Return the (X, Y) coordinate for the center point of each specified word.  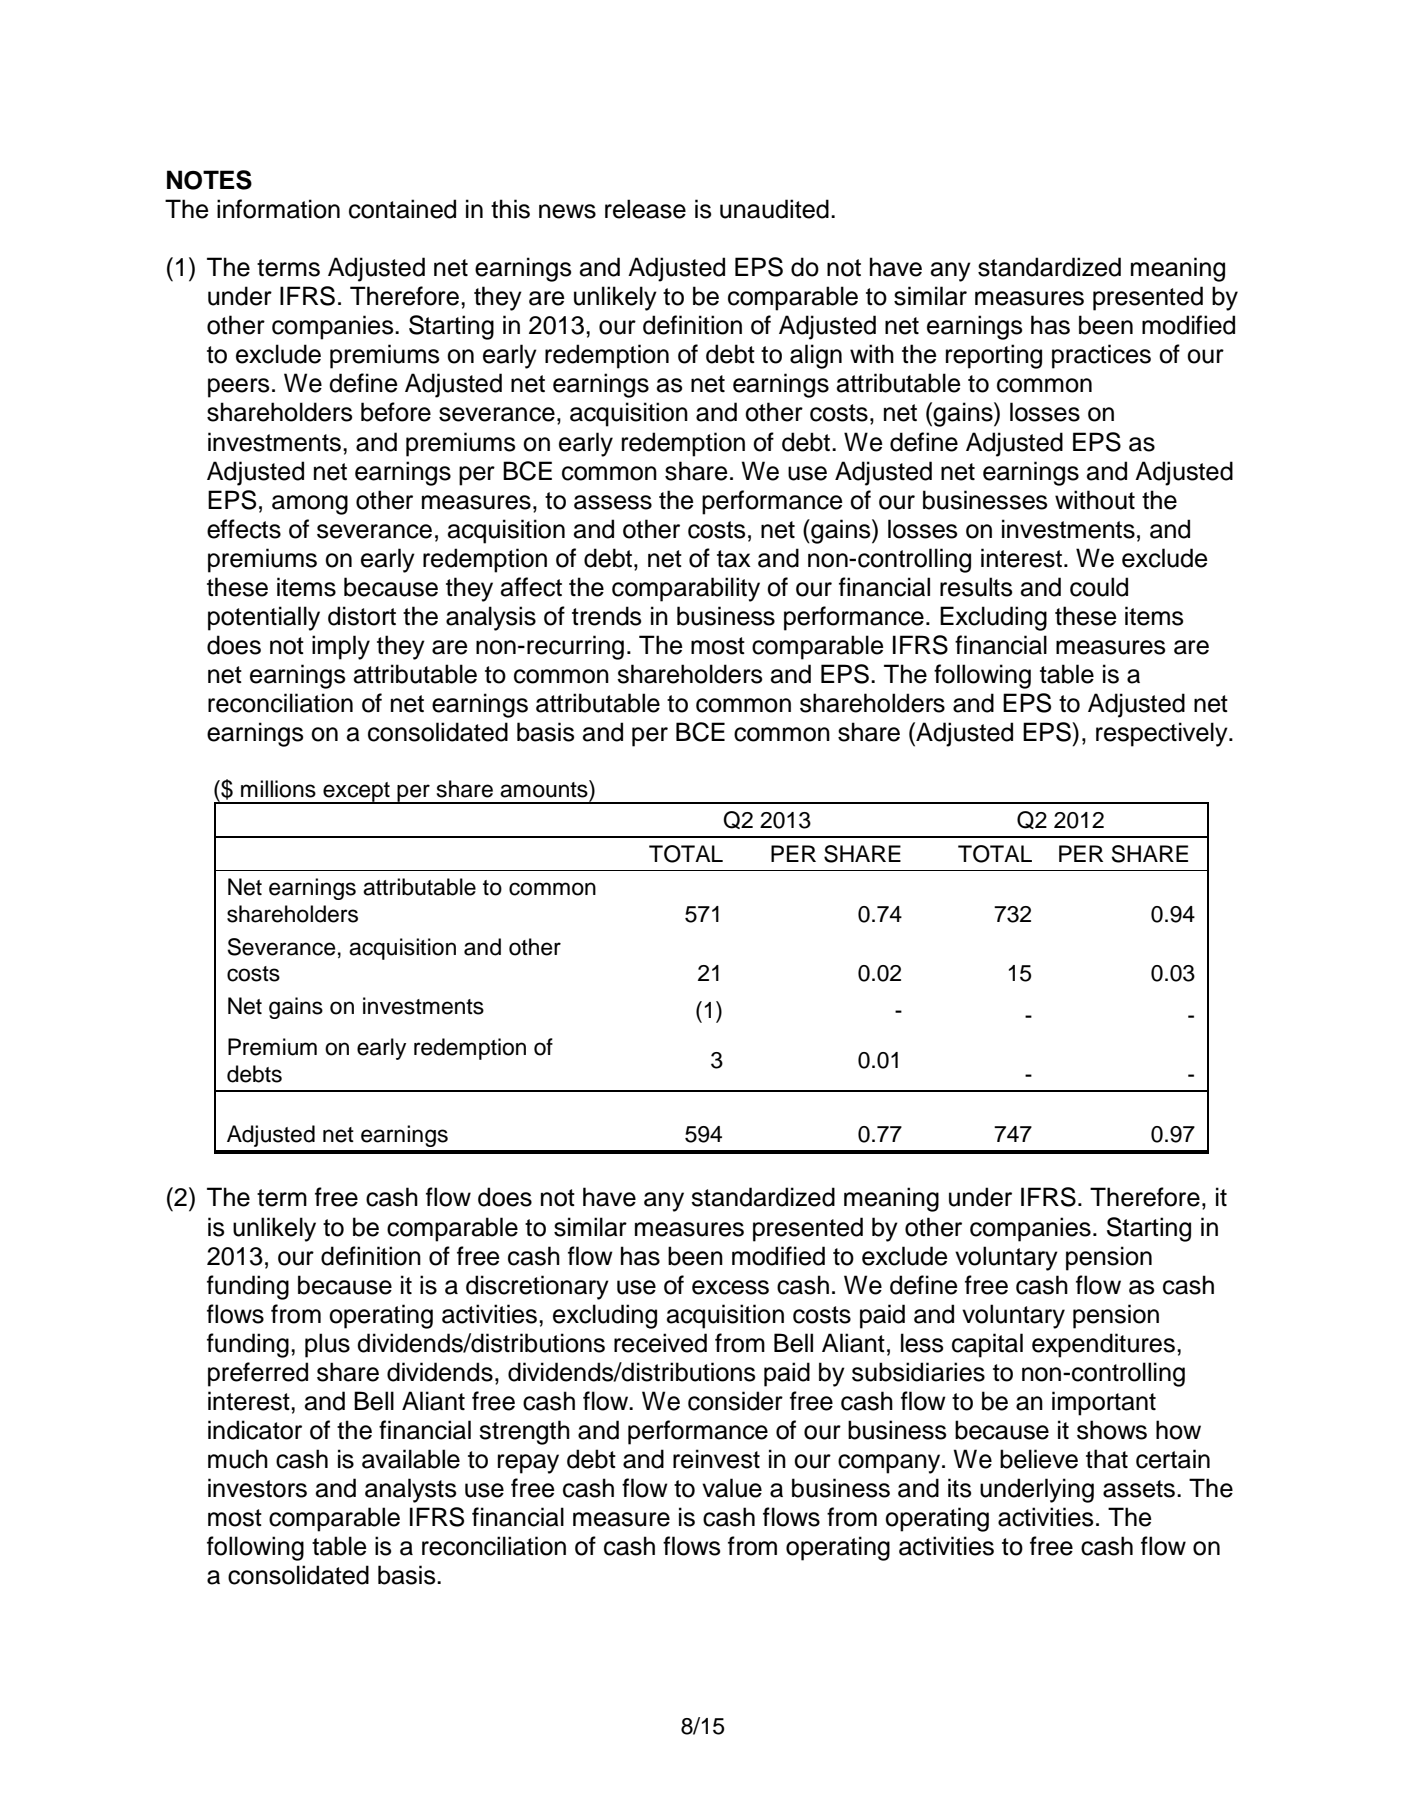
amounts (545, 789)
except (356, 793)
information (278, 209)
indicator (255, 1430)
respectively (1163, 734)
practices (1101, 356)
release (645, 209)
